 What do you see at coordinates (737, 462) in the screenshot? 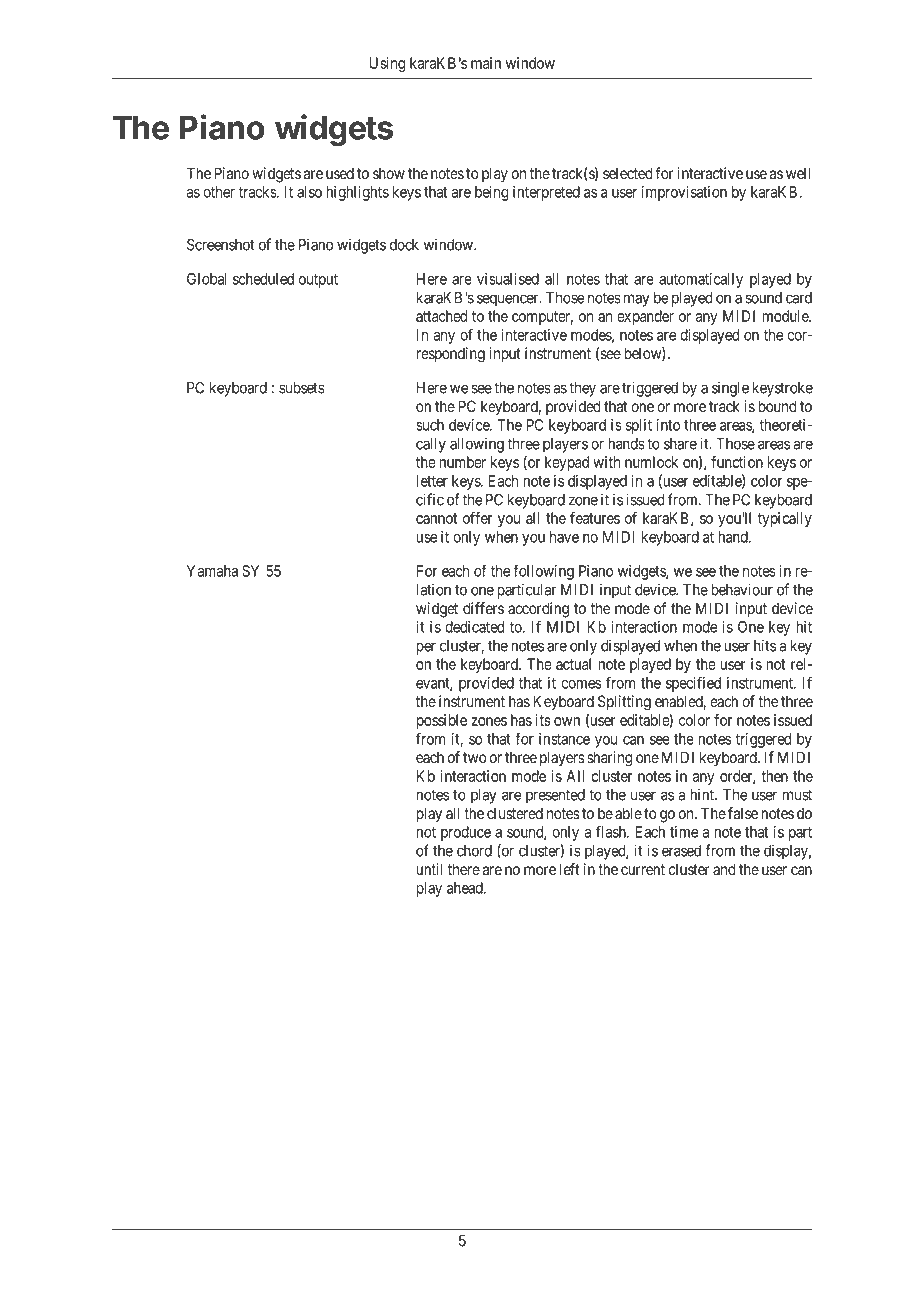
I see `function` at bounding box center [737, 462].
